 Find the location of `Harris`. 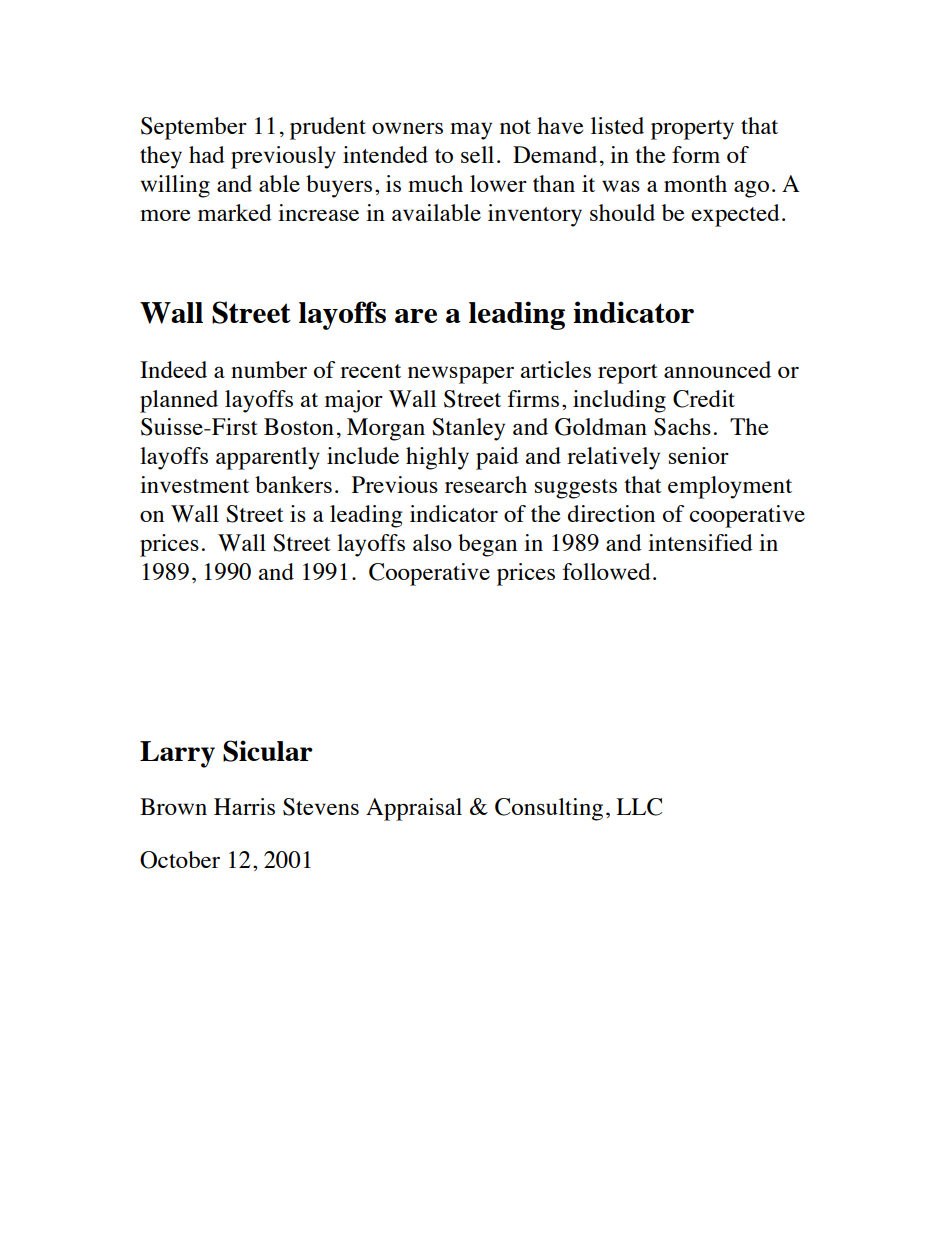

Harris is located at coordinates (244, 806).
